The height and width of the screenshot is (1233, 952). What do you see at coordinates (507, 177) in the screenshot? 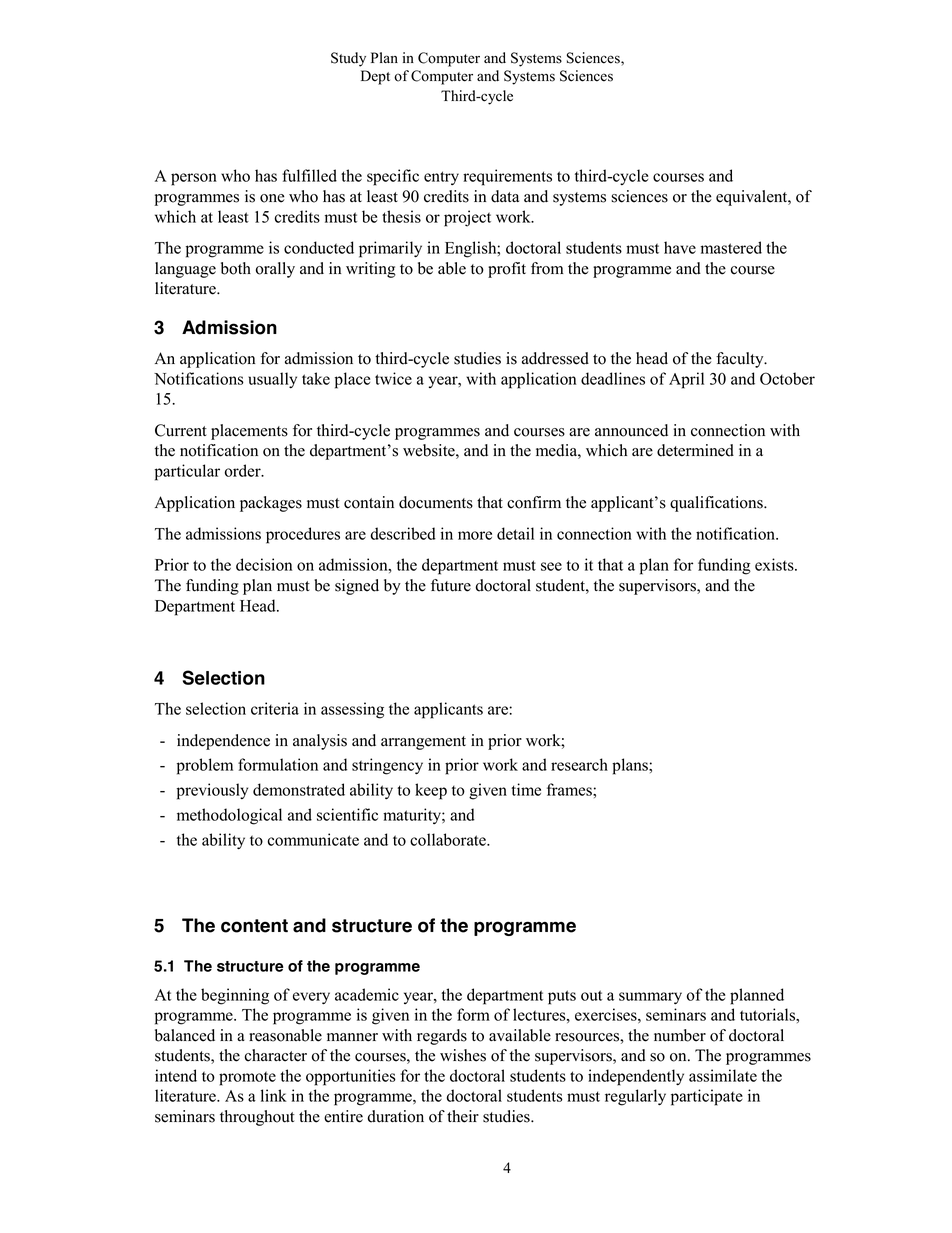
I see `requirements` at bounding box center [507, 177].
